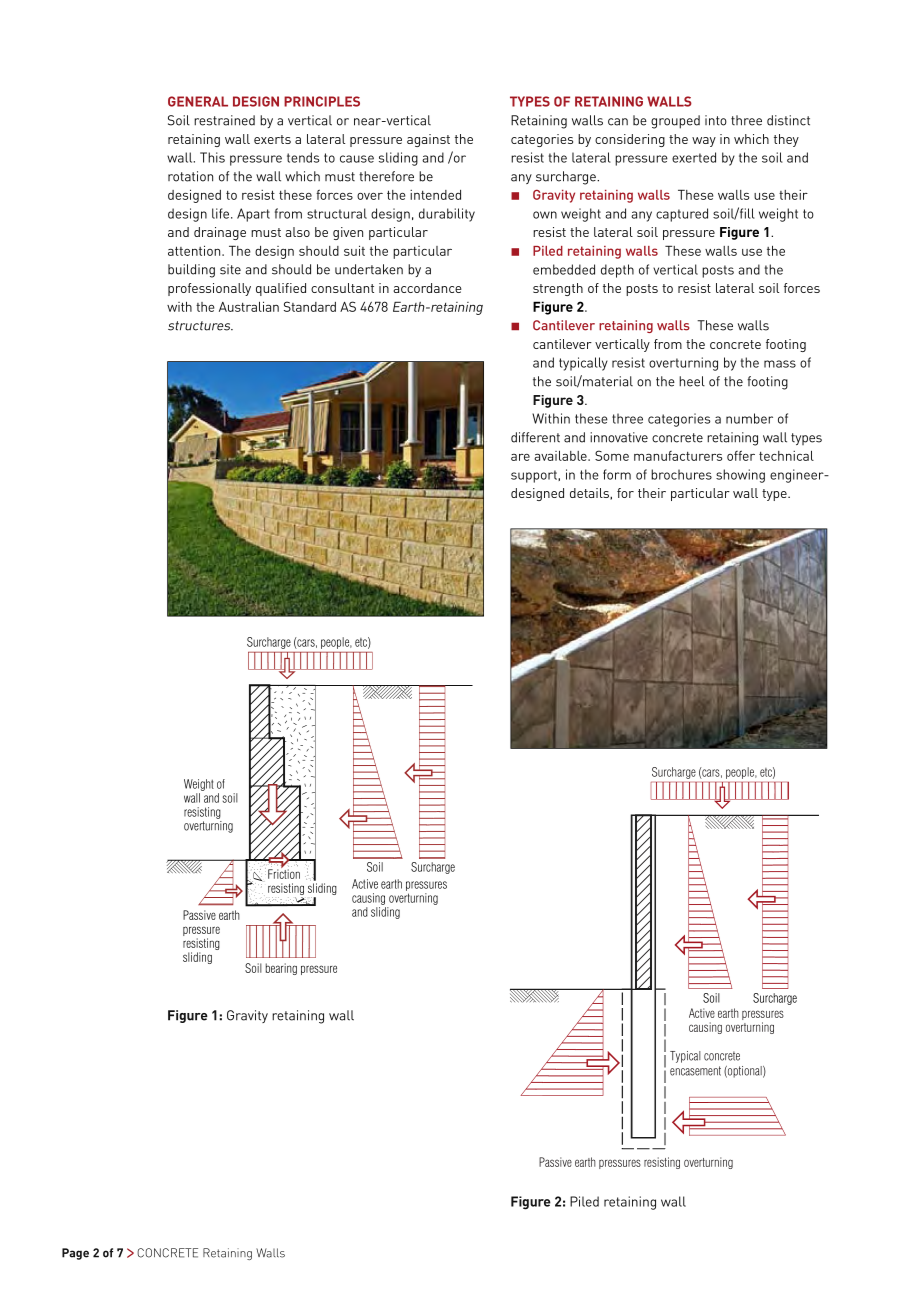  Describe the element at coordinates (75, 1254) in the screenshot. I see `Page` at that location.
